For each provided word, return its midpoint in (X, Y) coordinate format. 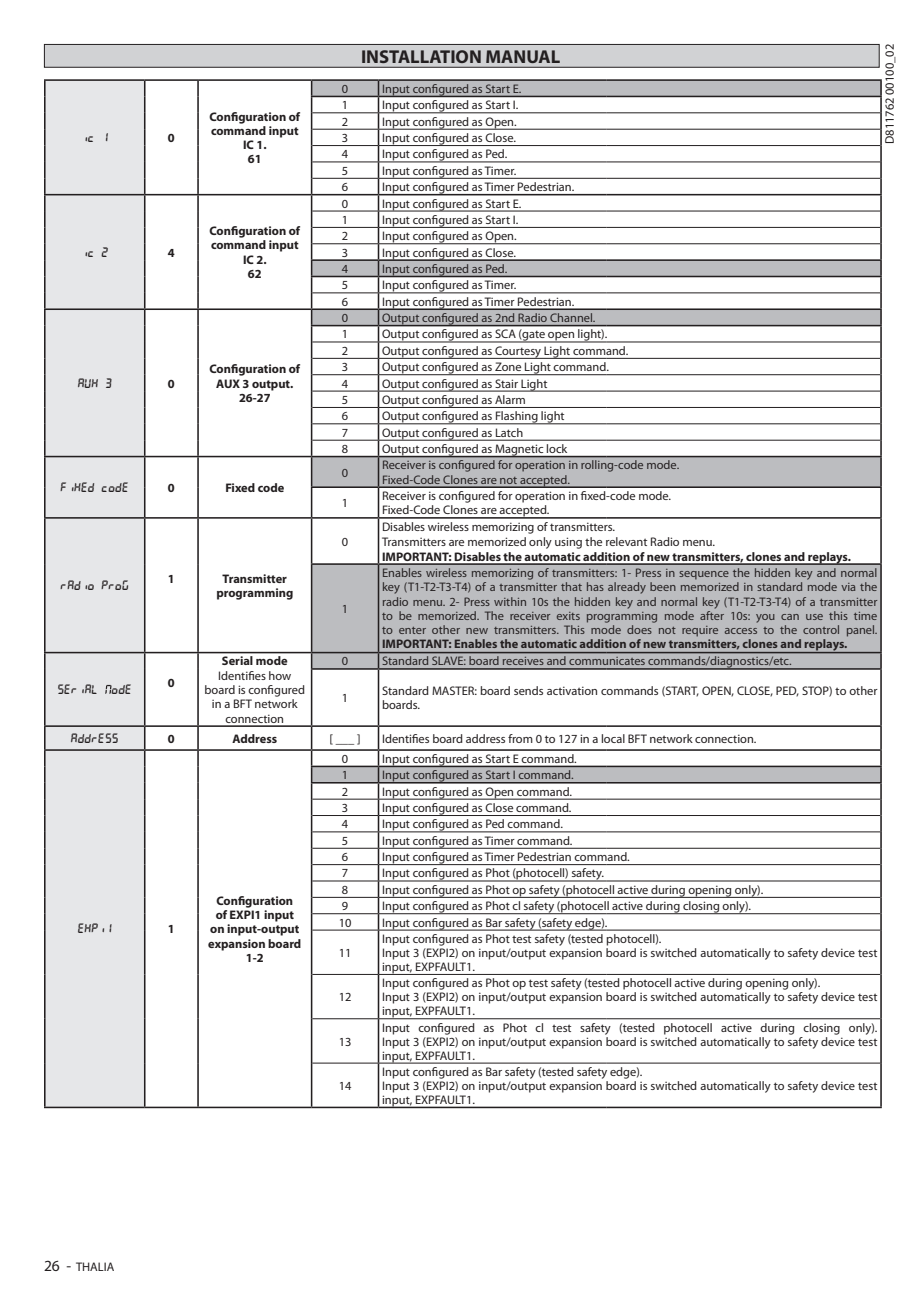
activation (572, 690)
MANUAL (523, 56)
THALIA (95, 1266)
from (520, 738)
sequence (704, 575)
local (613, 738)
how (280, 675)
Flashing (517, 418)
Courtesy (518, 352)
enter (412, 630)
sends (528, 690)
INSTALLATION (421, 56)
